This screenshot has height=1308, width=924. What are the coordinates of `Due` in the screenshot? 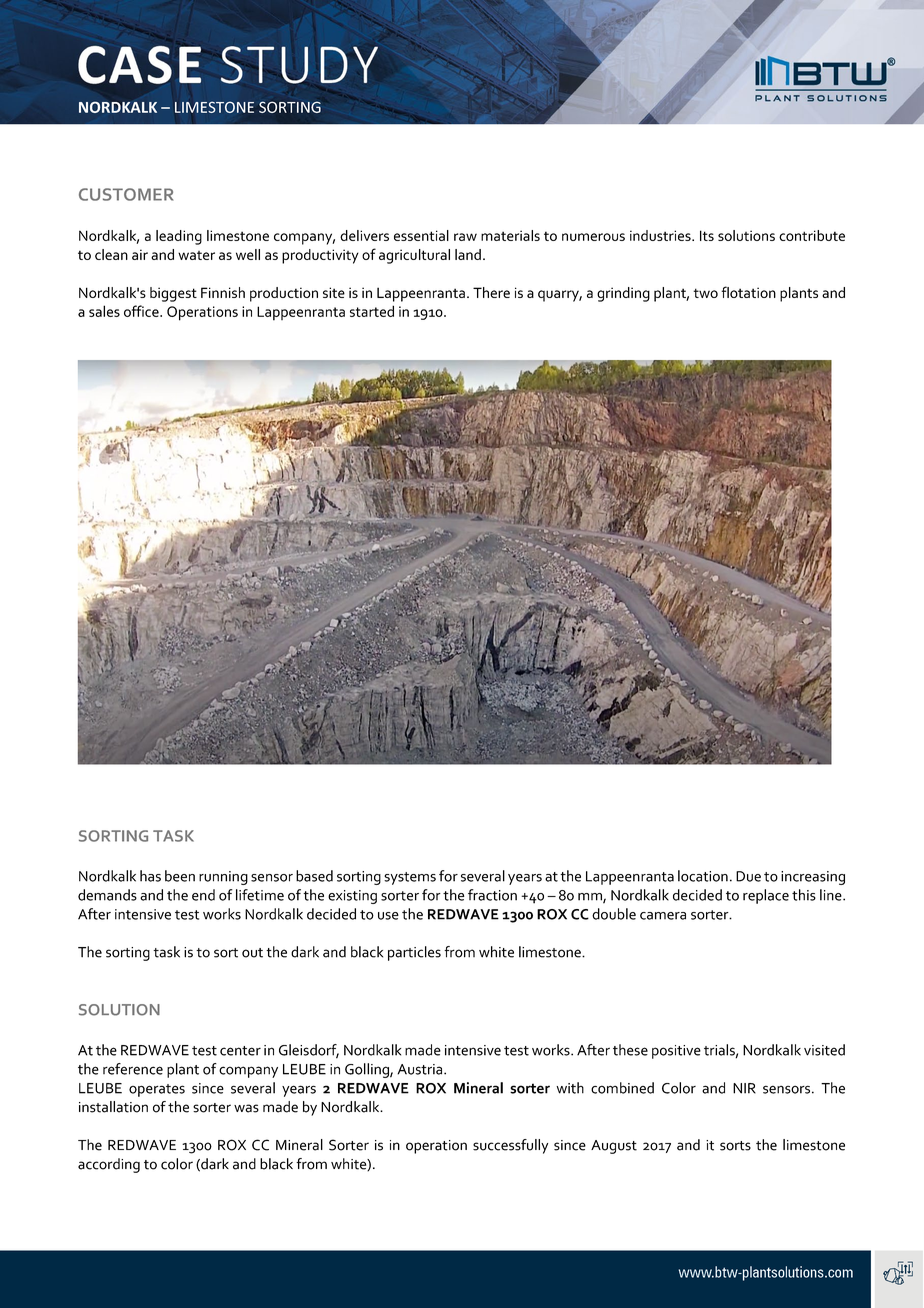 It's located at (748, 876).
